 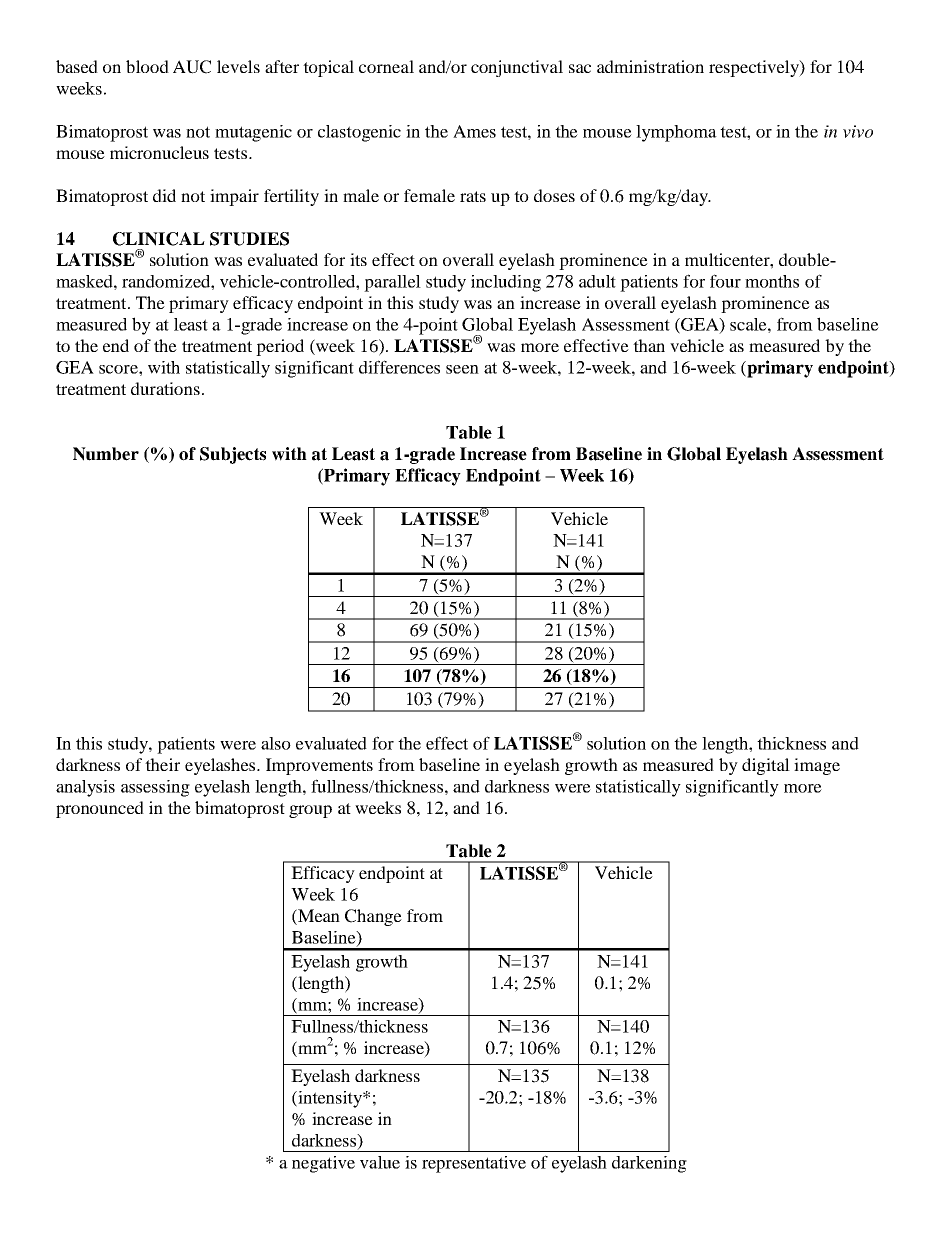 What do you see at coordinates (319, 766) in the screenshot?
I see `Improvements` at bounding box center [319, 766].
